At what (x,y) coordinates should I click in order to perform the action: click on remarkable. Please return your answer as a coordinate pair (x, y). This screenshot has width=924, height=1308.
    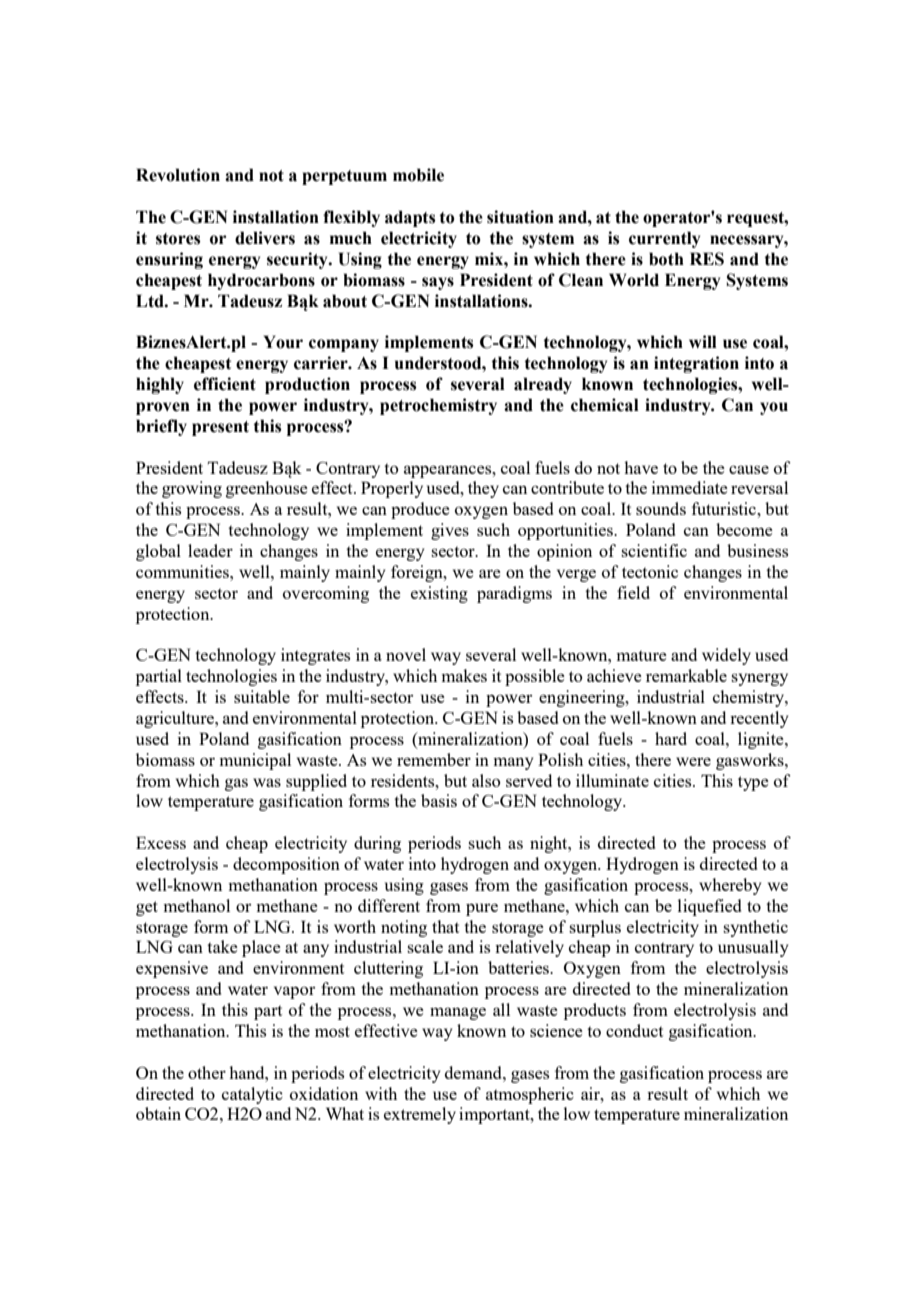
    Looking at the image, I should click on (686, 675).
